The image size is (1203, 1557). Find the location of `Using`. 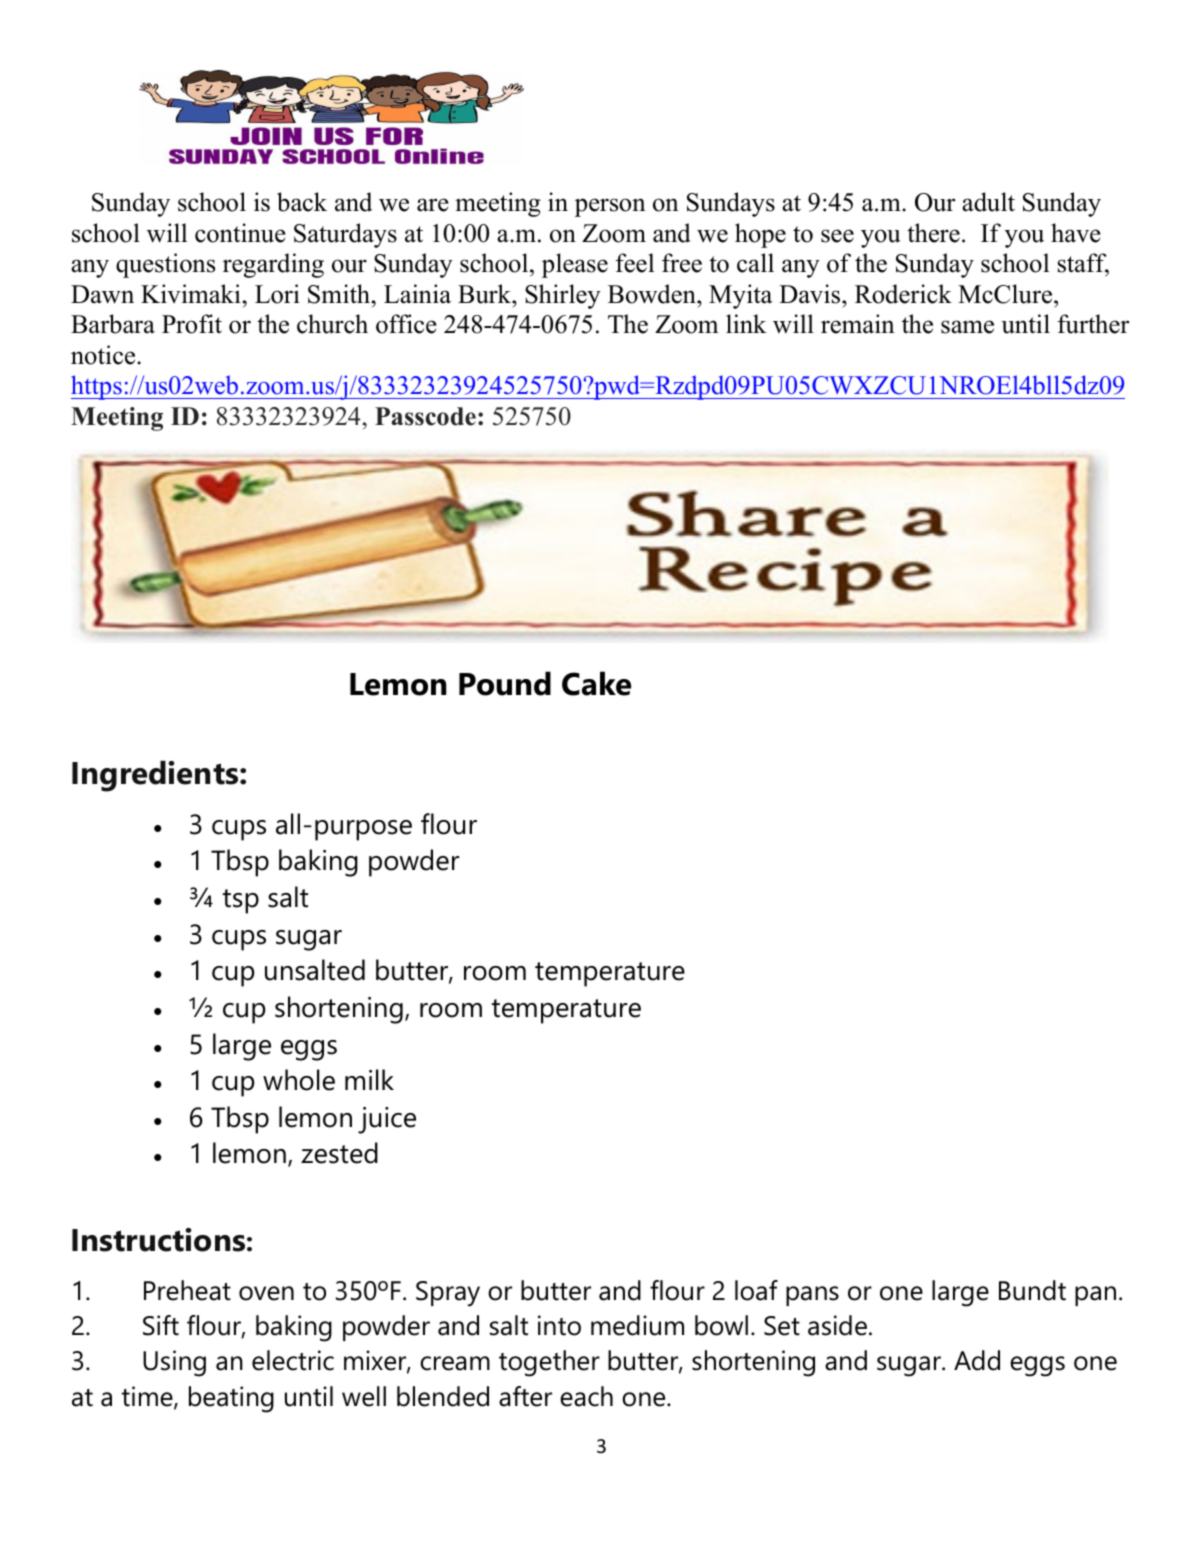

Using is located at coordinates (174, 1363).
